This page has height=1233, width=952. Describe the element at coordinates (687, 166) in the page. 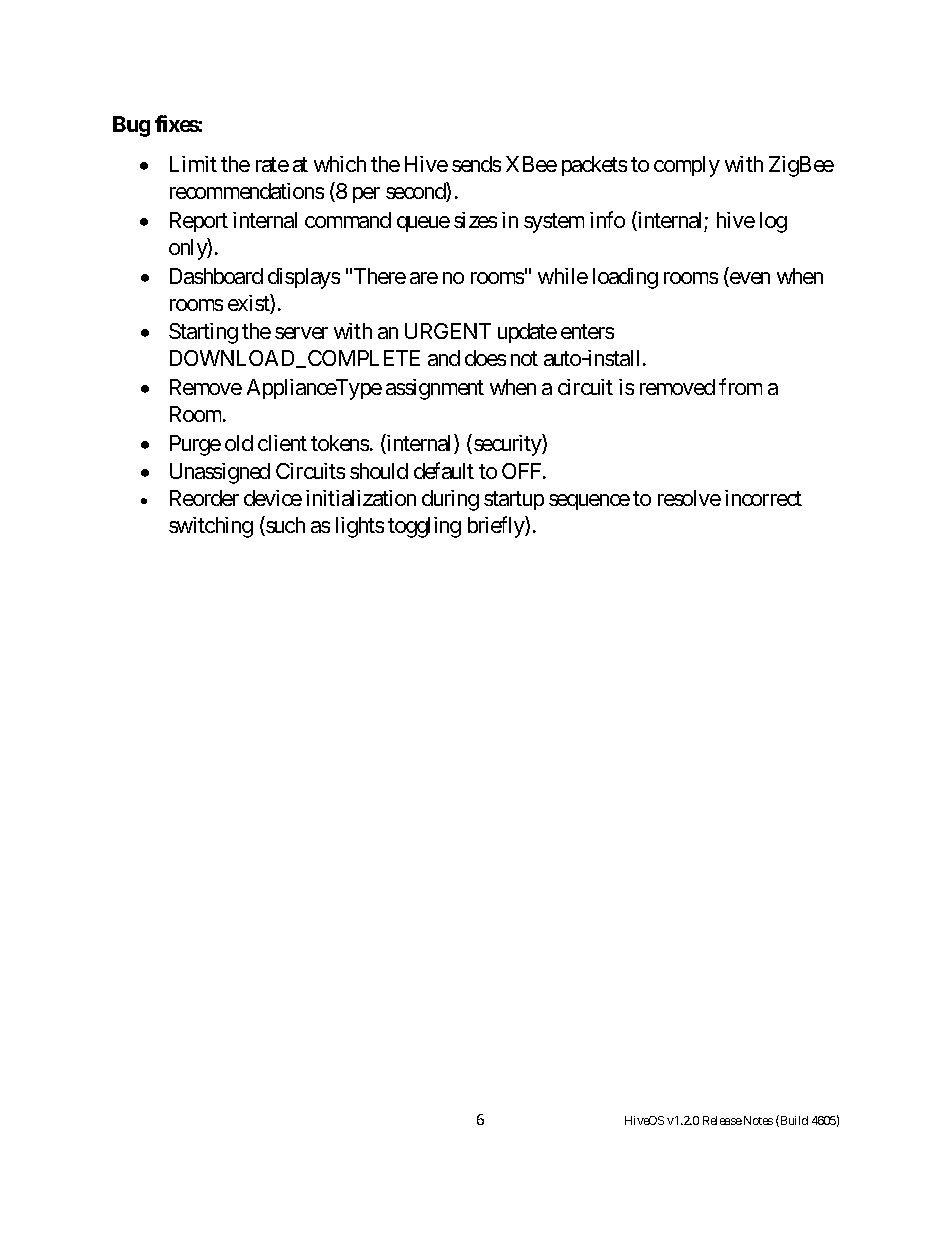

I see `comply` at that location.
